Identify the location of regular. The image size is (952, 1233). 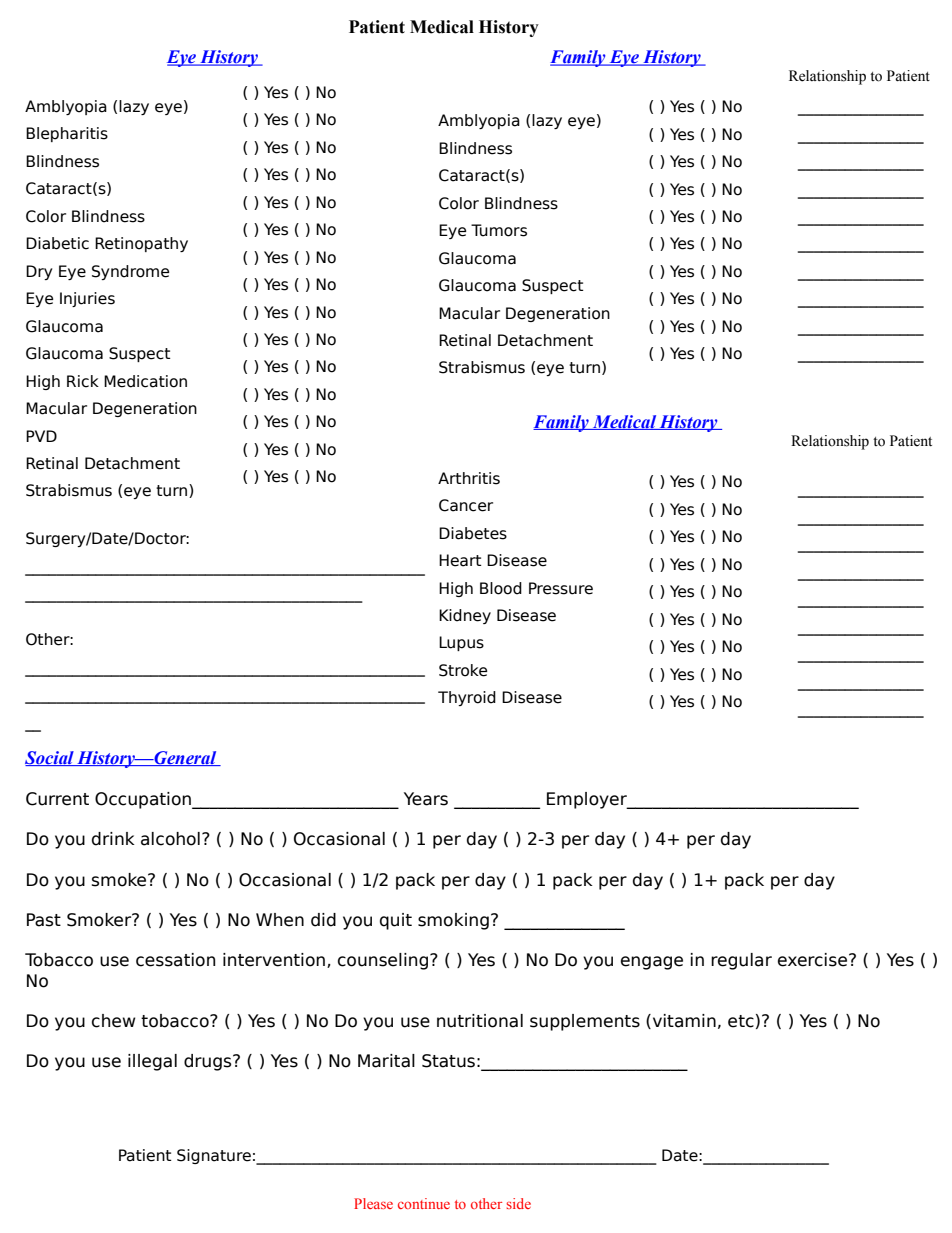
(741, 961).
